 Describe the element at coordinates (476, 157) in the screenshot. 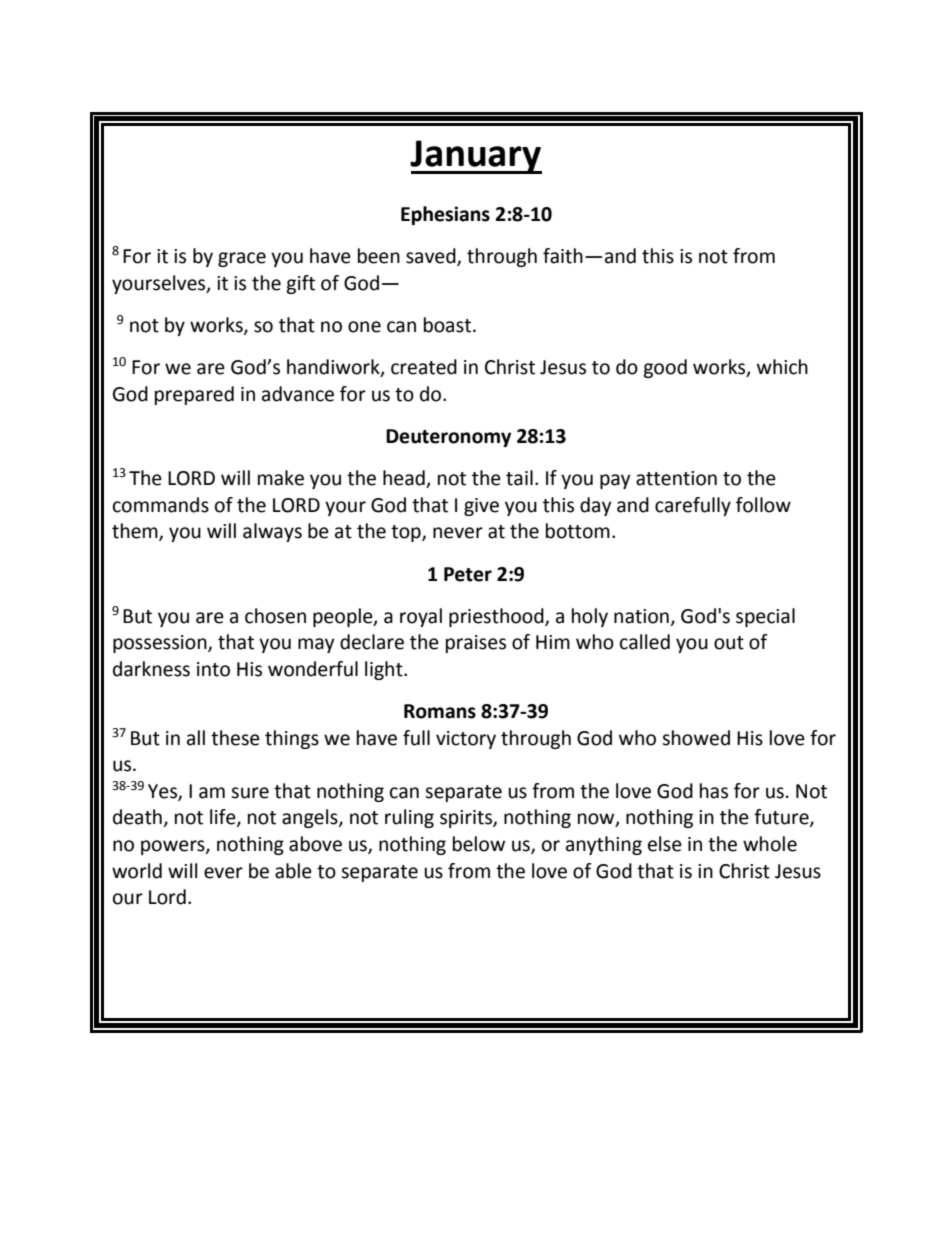

I see `January` at that location.
